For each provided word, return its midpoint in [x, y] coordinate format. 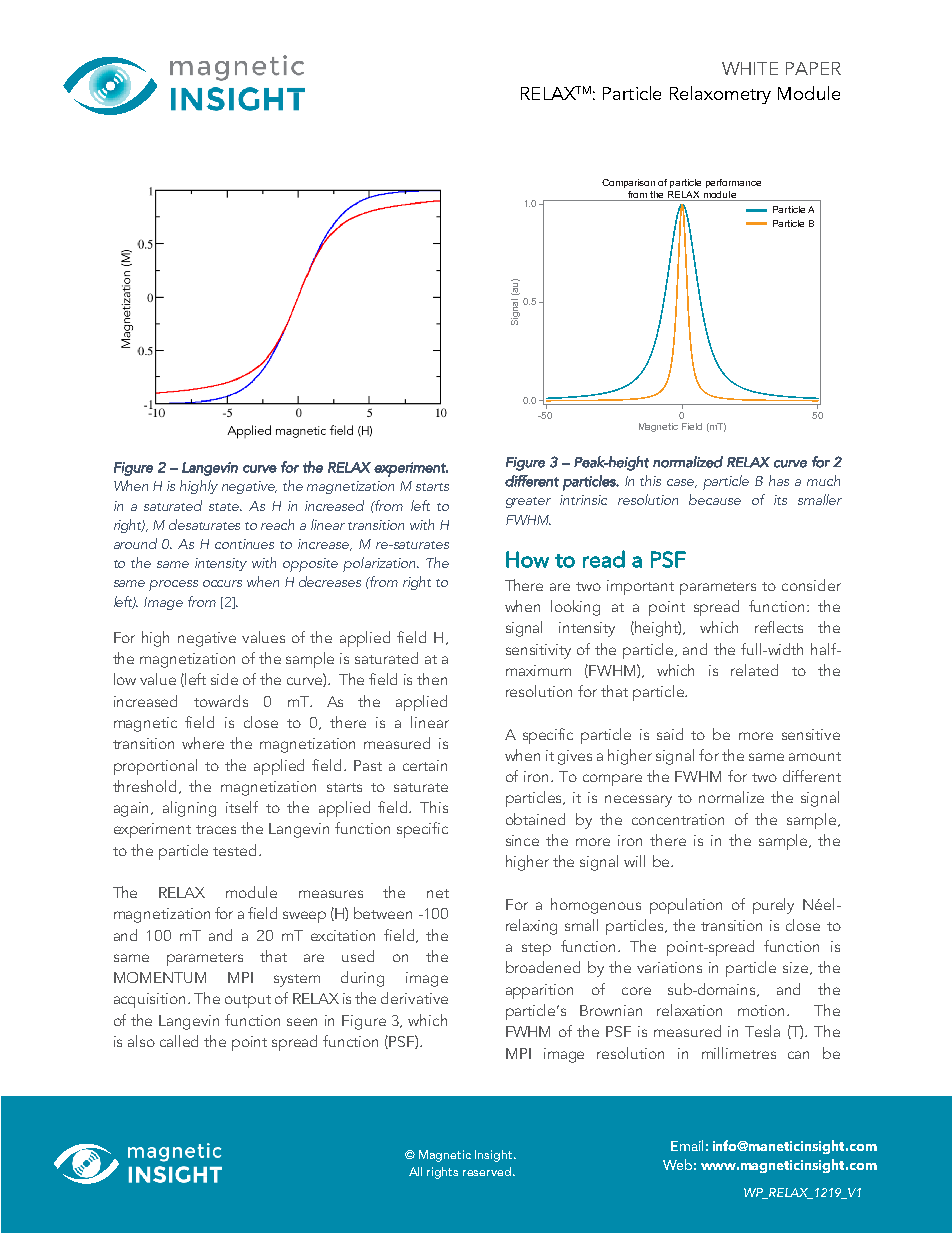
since [522, 840]
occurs [222, 583]
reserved [488, 1171]
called [179, 1041]
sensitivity [538, 651]
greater [528, 502]
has [779, 480]
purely [773, 906]
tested [234, 850]
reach [277, 524]
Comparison [628, 183]
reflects [779, 627]
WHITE [750, 68]
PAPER [813, 68]
